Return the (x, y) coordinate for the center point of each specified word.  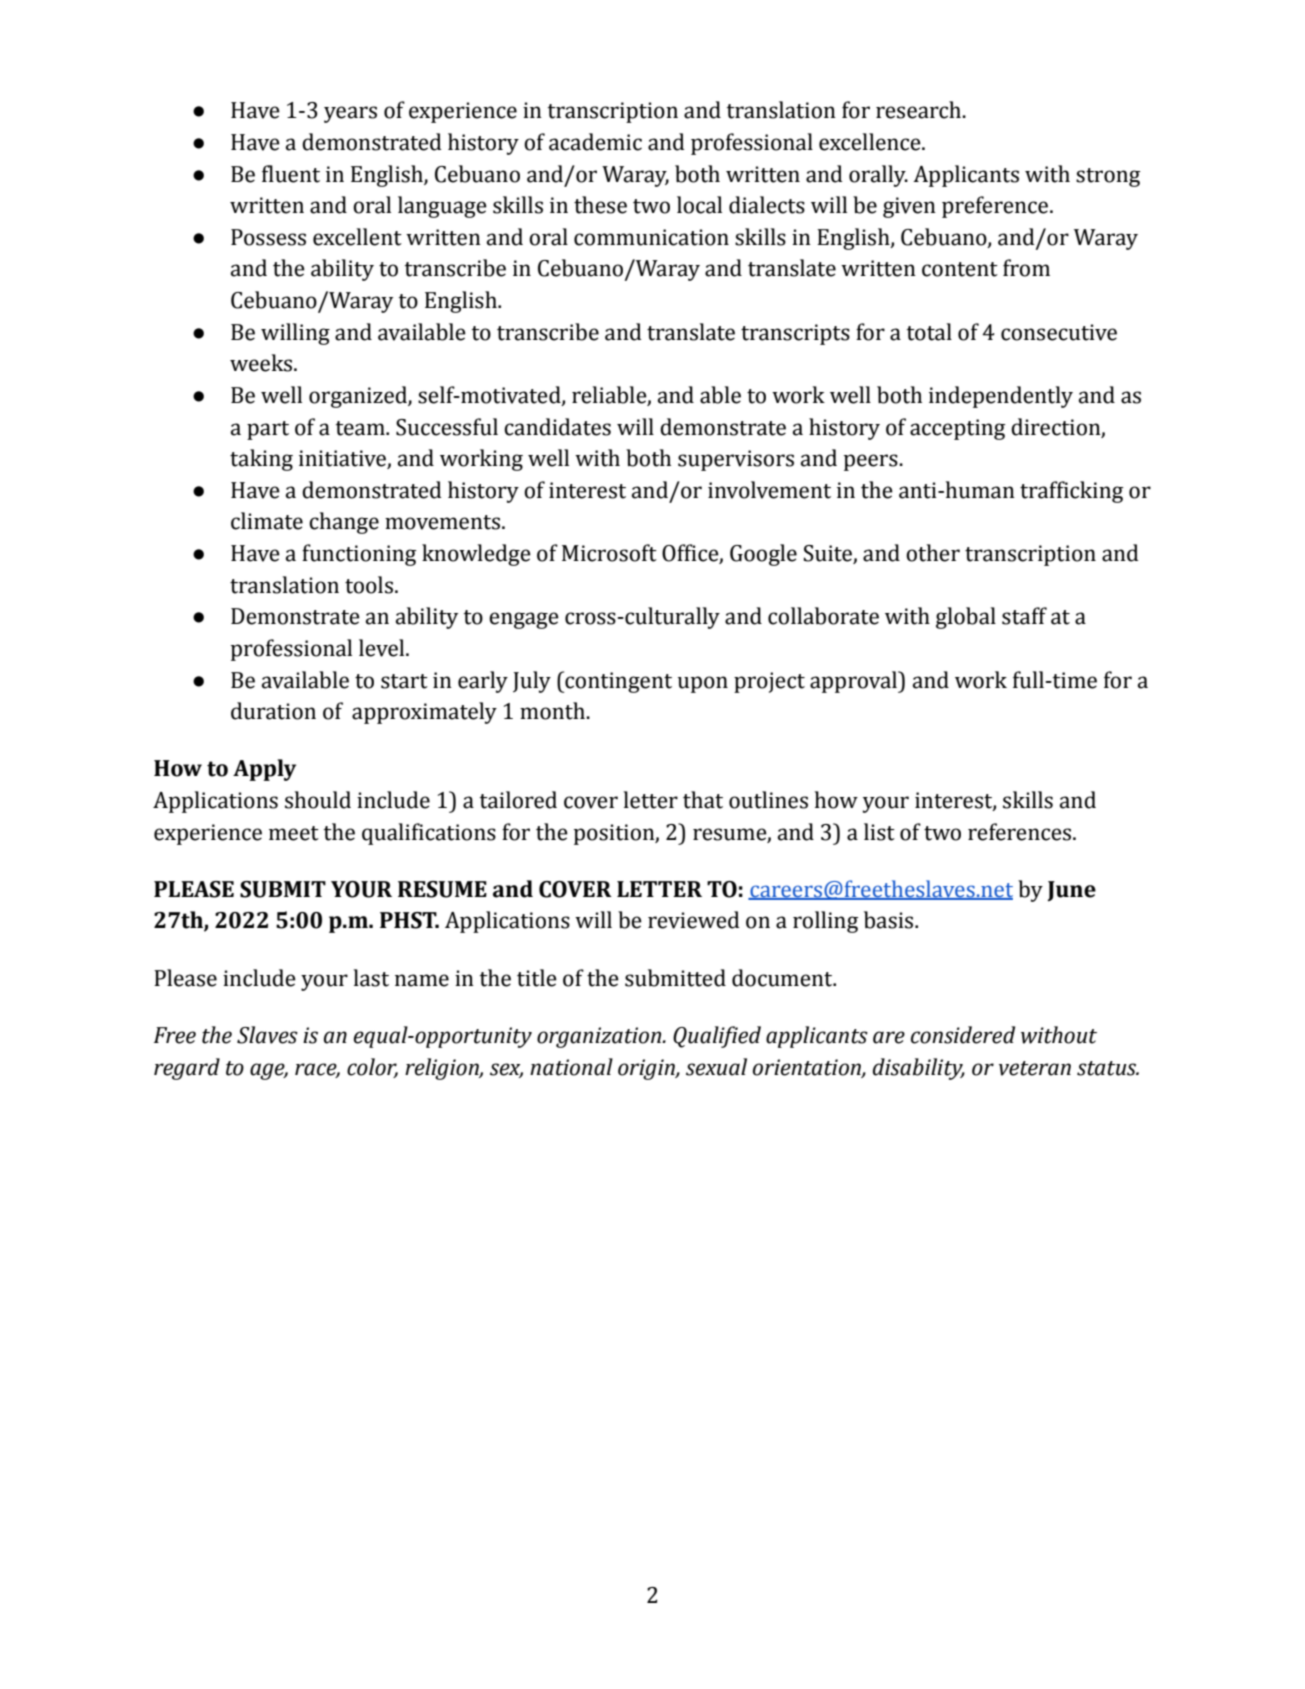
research (920, 110)
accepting (957, 429)
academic (595, 142)
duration (273, 711)
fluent (291, 174)
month (553, 711)
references (1021, 832)
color (372, 1067)
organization (600, 1037)
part (268, 430)
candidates (557, 427)
